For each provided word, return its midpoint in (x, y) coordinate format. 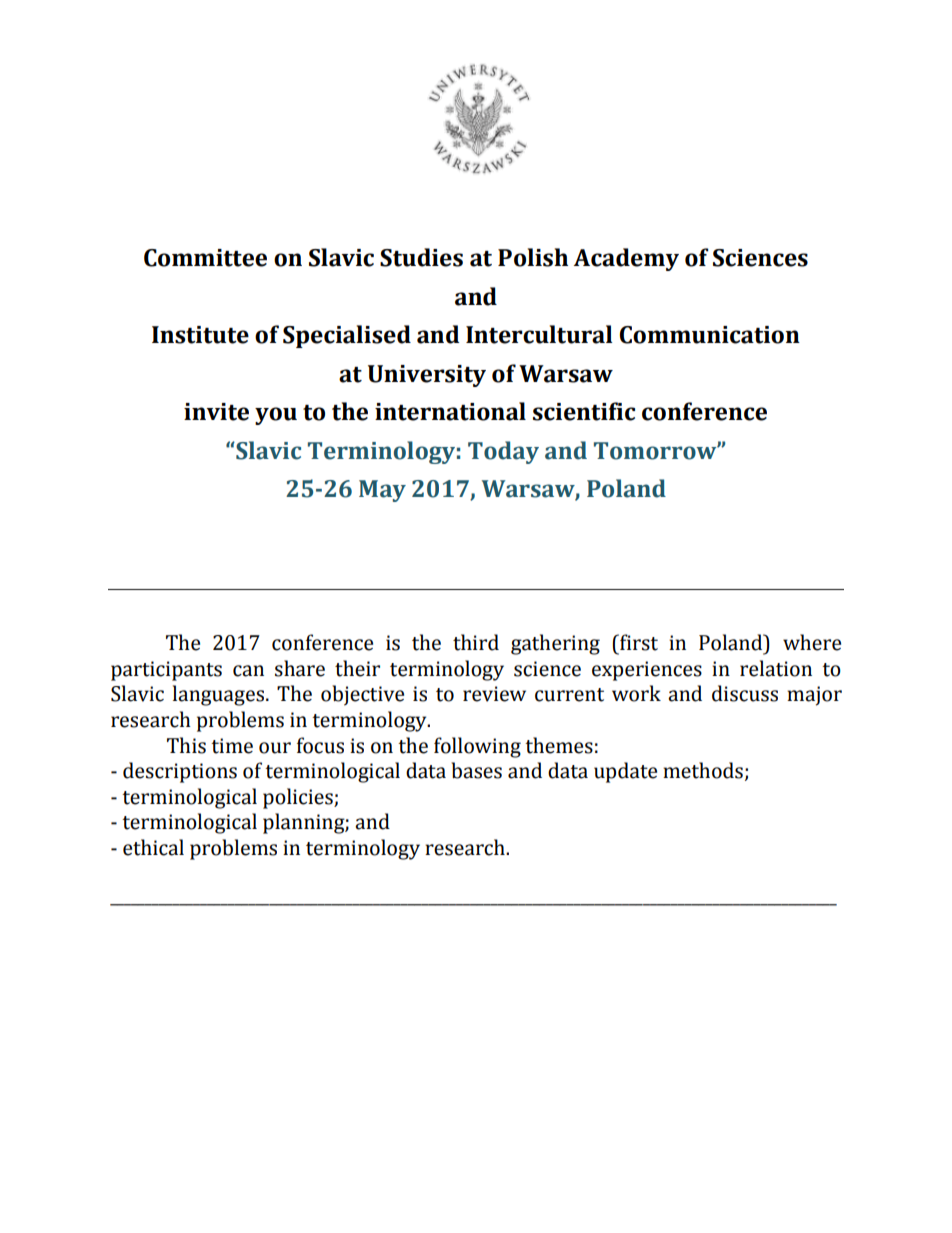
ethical (153, 847)
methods (703, 770)
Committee (205, 258)
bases (476, 770)
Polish (533, 257)
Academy (626, 259)
